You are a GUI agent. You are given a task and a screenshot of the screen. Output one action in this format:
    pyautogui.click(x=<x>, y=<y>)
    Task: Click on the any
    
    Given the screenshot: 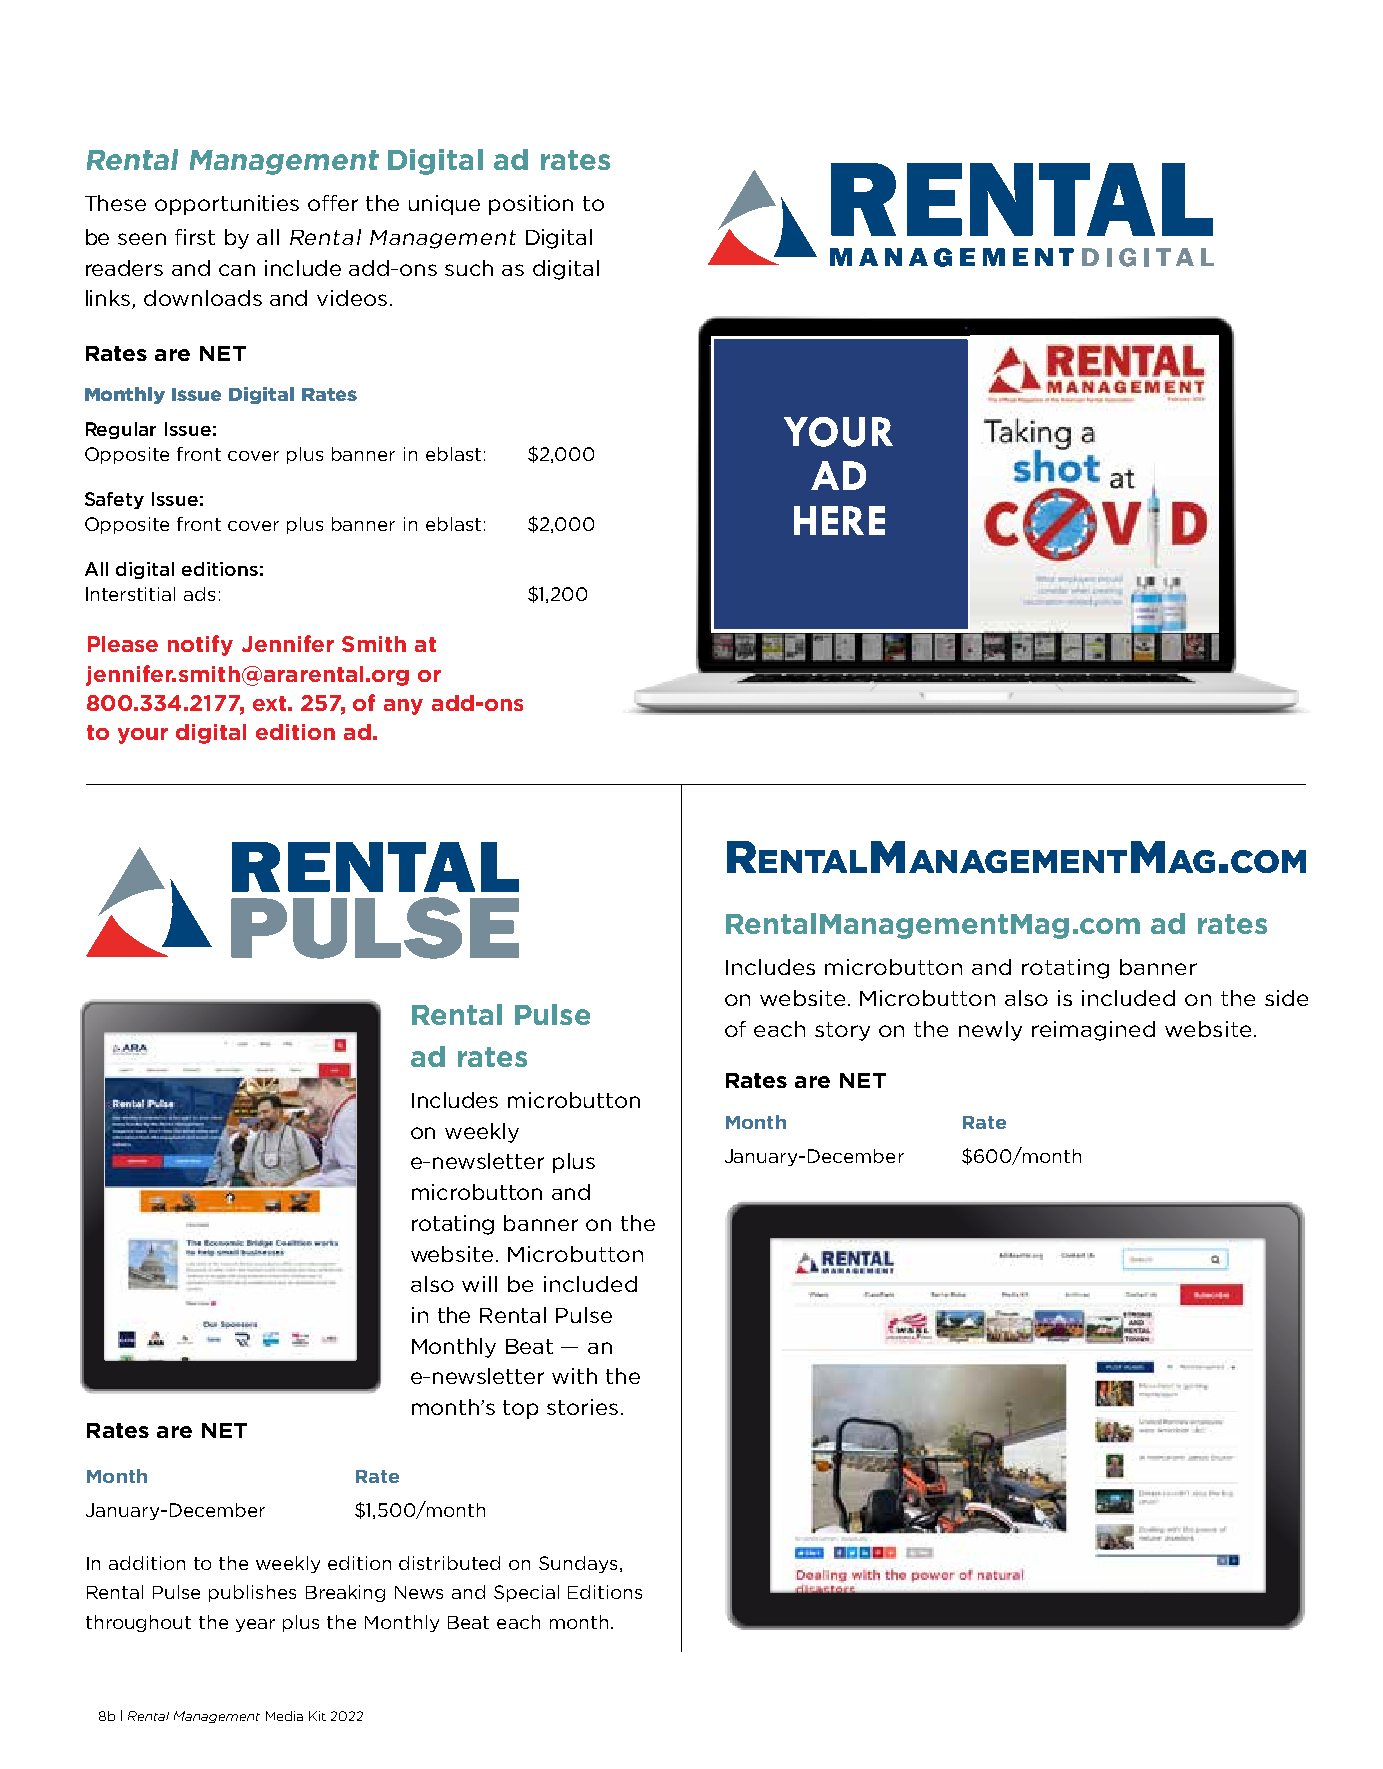 What is the action you would take?
    pyautogui.click(x=403, y=707)
